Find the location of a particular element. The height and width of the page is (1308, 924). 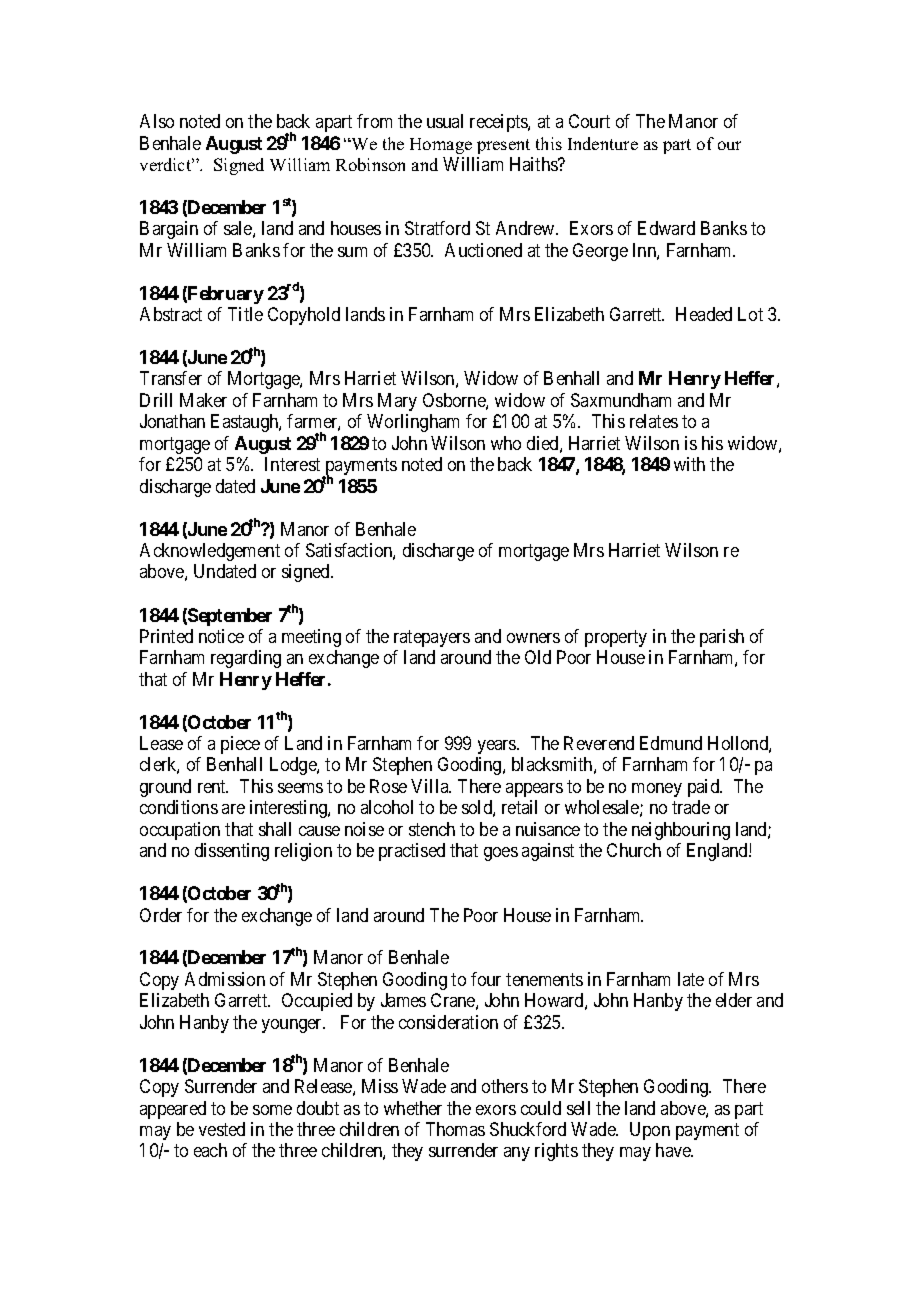

parish is located at coordinates (722, 638).
